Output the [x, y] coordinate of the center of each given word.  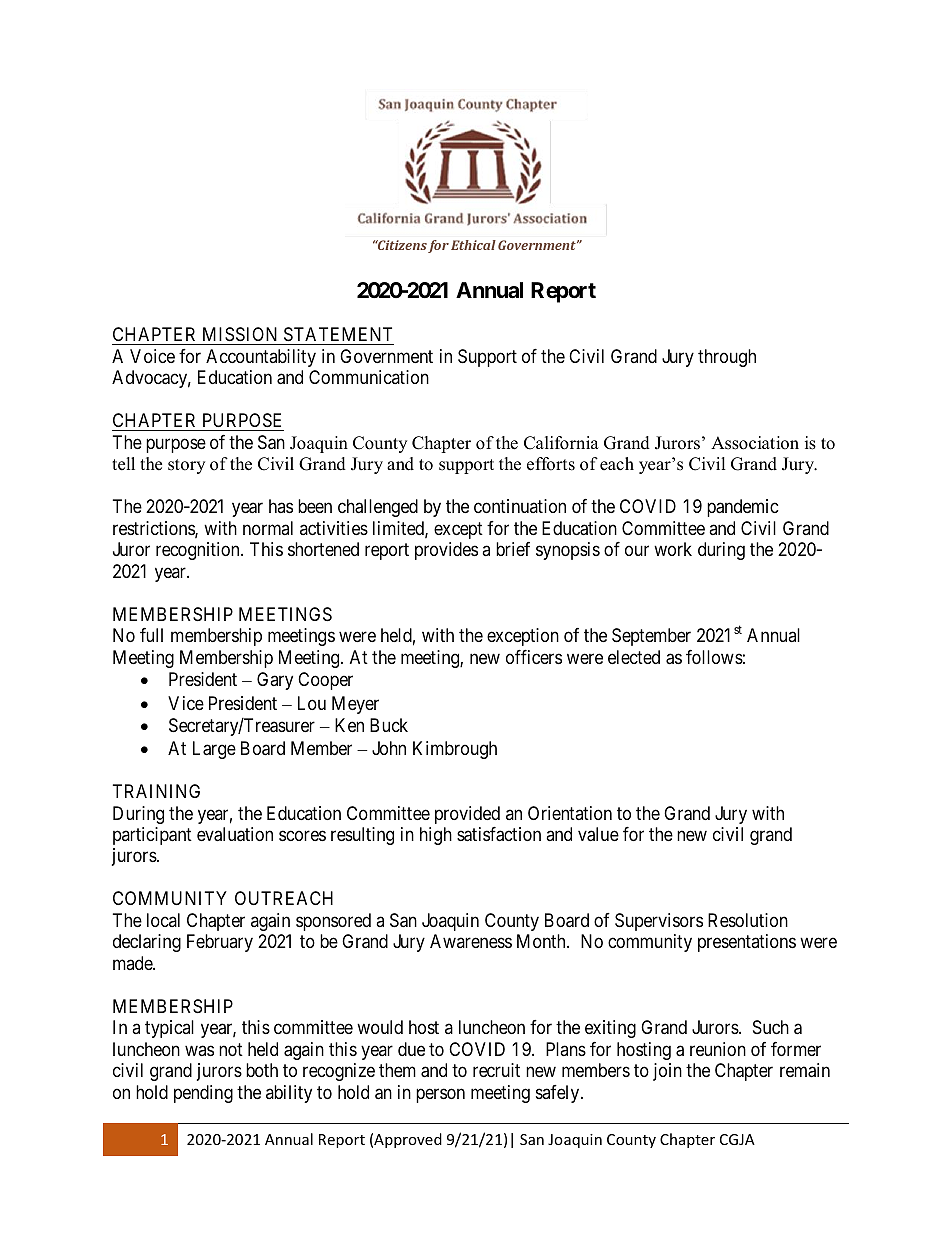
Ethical [473, 245]
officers [534, 657]
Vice [186, 703]
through [727, 358]
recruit [496, 1070]
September [651, 637]
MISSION [240, 336]
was [199, 1050]
